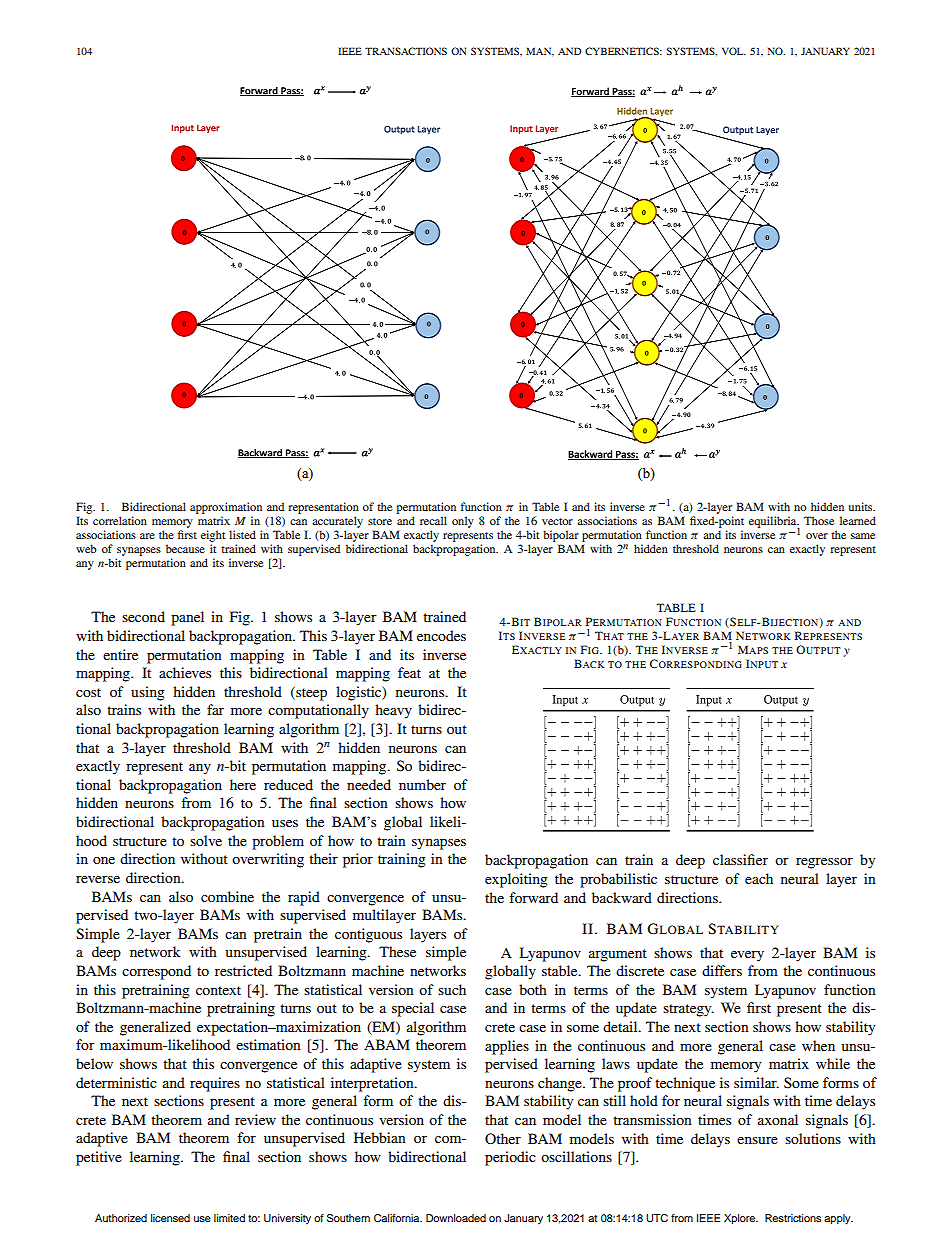 Image resolution: width=952 pixels, height=1233 pixels. What do you see at coordinates (793, 1218) in the screenshot?
I see `Restrictions` at bounding box center [793, 1218].
